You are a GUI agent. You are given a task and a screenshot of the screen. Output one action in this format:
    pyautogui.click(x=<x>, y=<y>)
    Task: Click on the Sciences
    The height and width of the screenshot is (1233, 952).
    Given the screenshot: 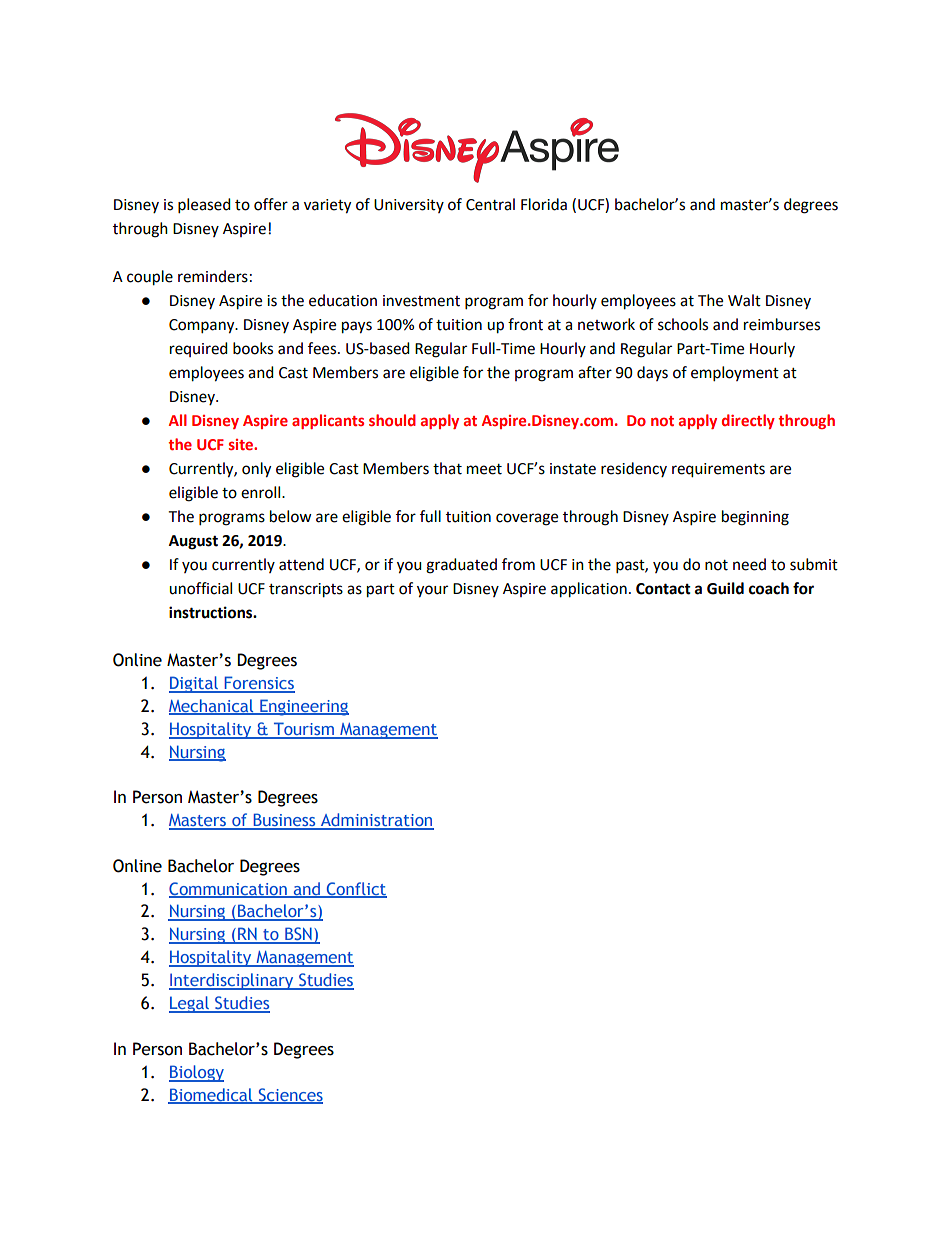 What is the action you would take?
    pyautogui.click(x=289, y=1095)
